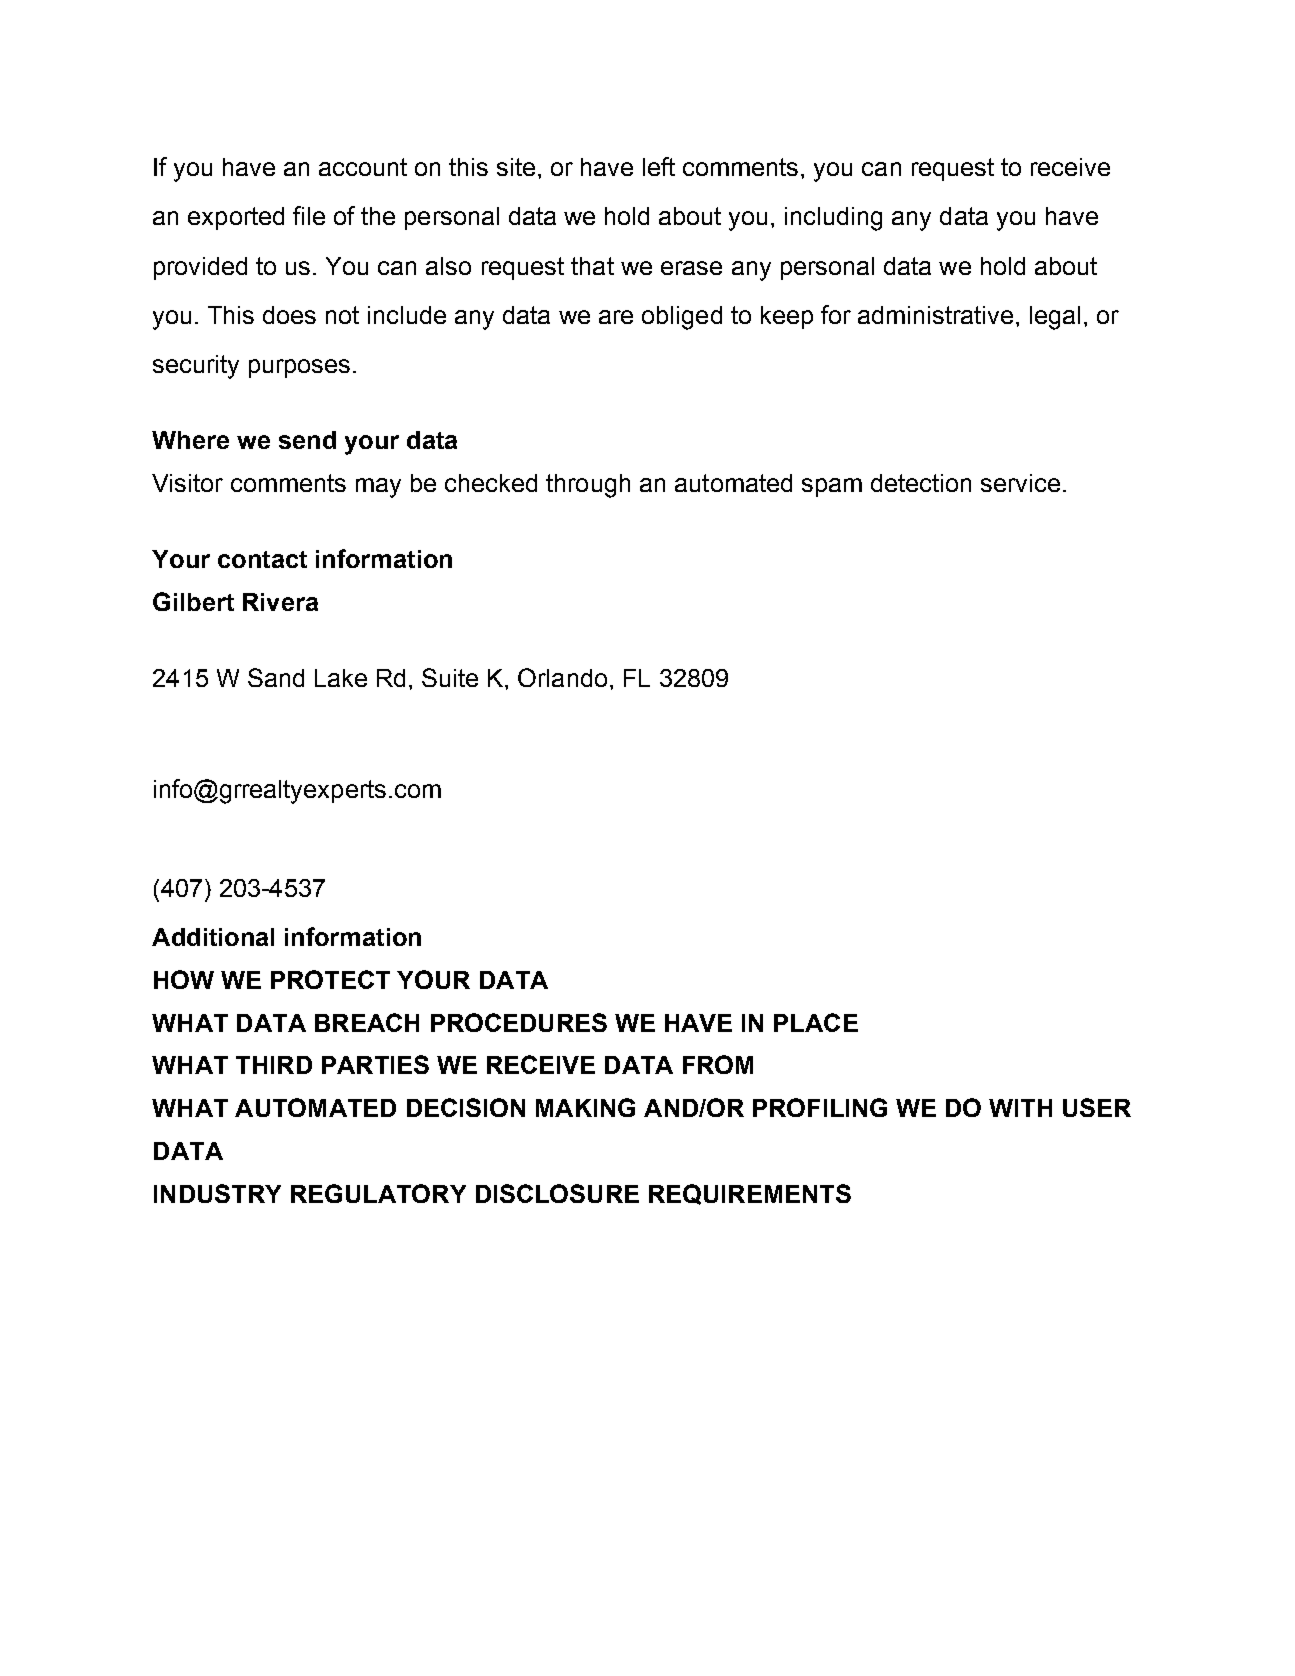  Describe the element at coordinates (562, 677) in the screenshot. I see `Orlando` at that location.
